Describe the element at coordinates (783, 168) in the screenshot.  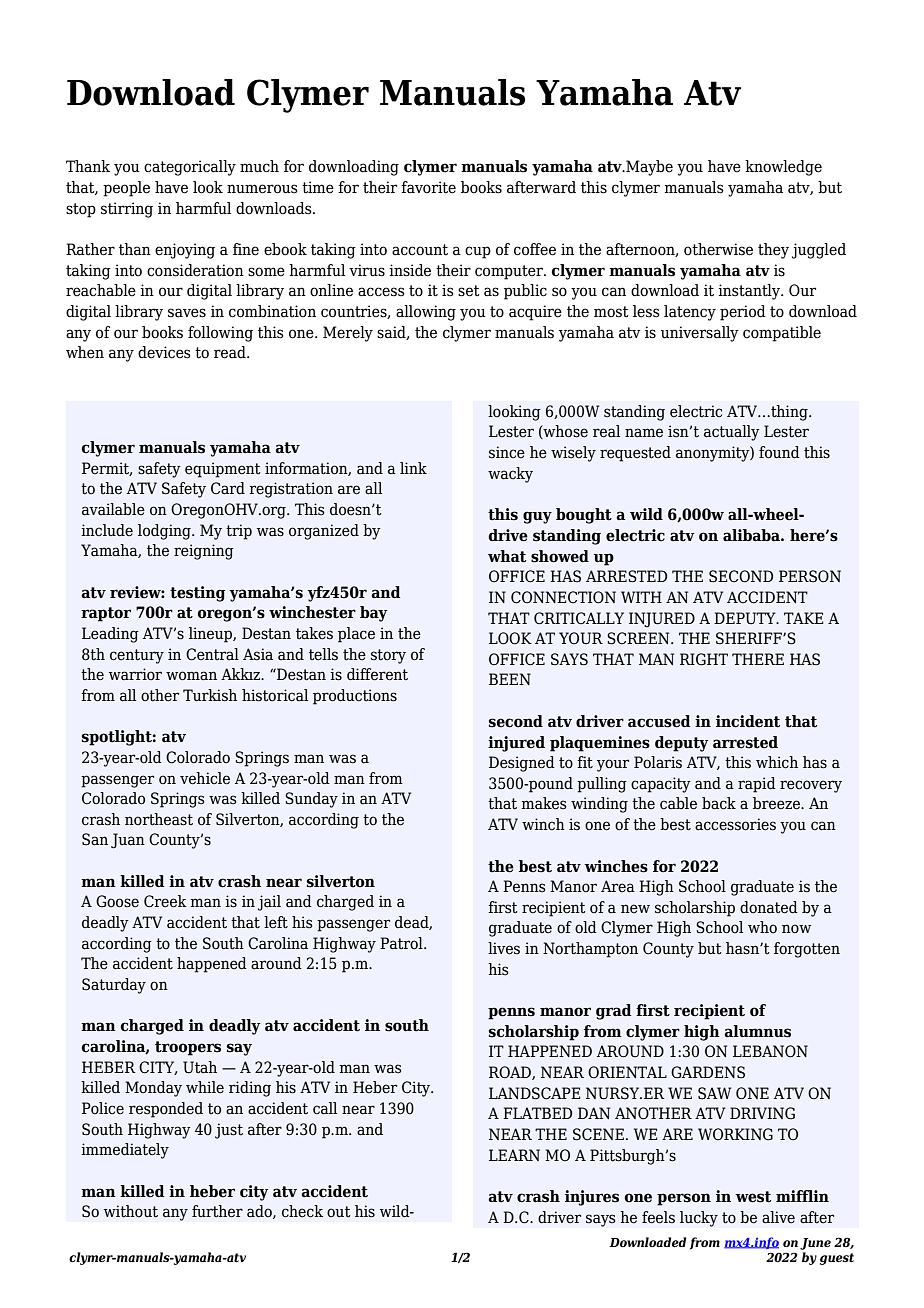
I see `knowledge` at that location.
